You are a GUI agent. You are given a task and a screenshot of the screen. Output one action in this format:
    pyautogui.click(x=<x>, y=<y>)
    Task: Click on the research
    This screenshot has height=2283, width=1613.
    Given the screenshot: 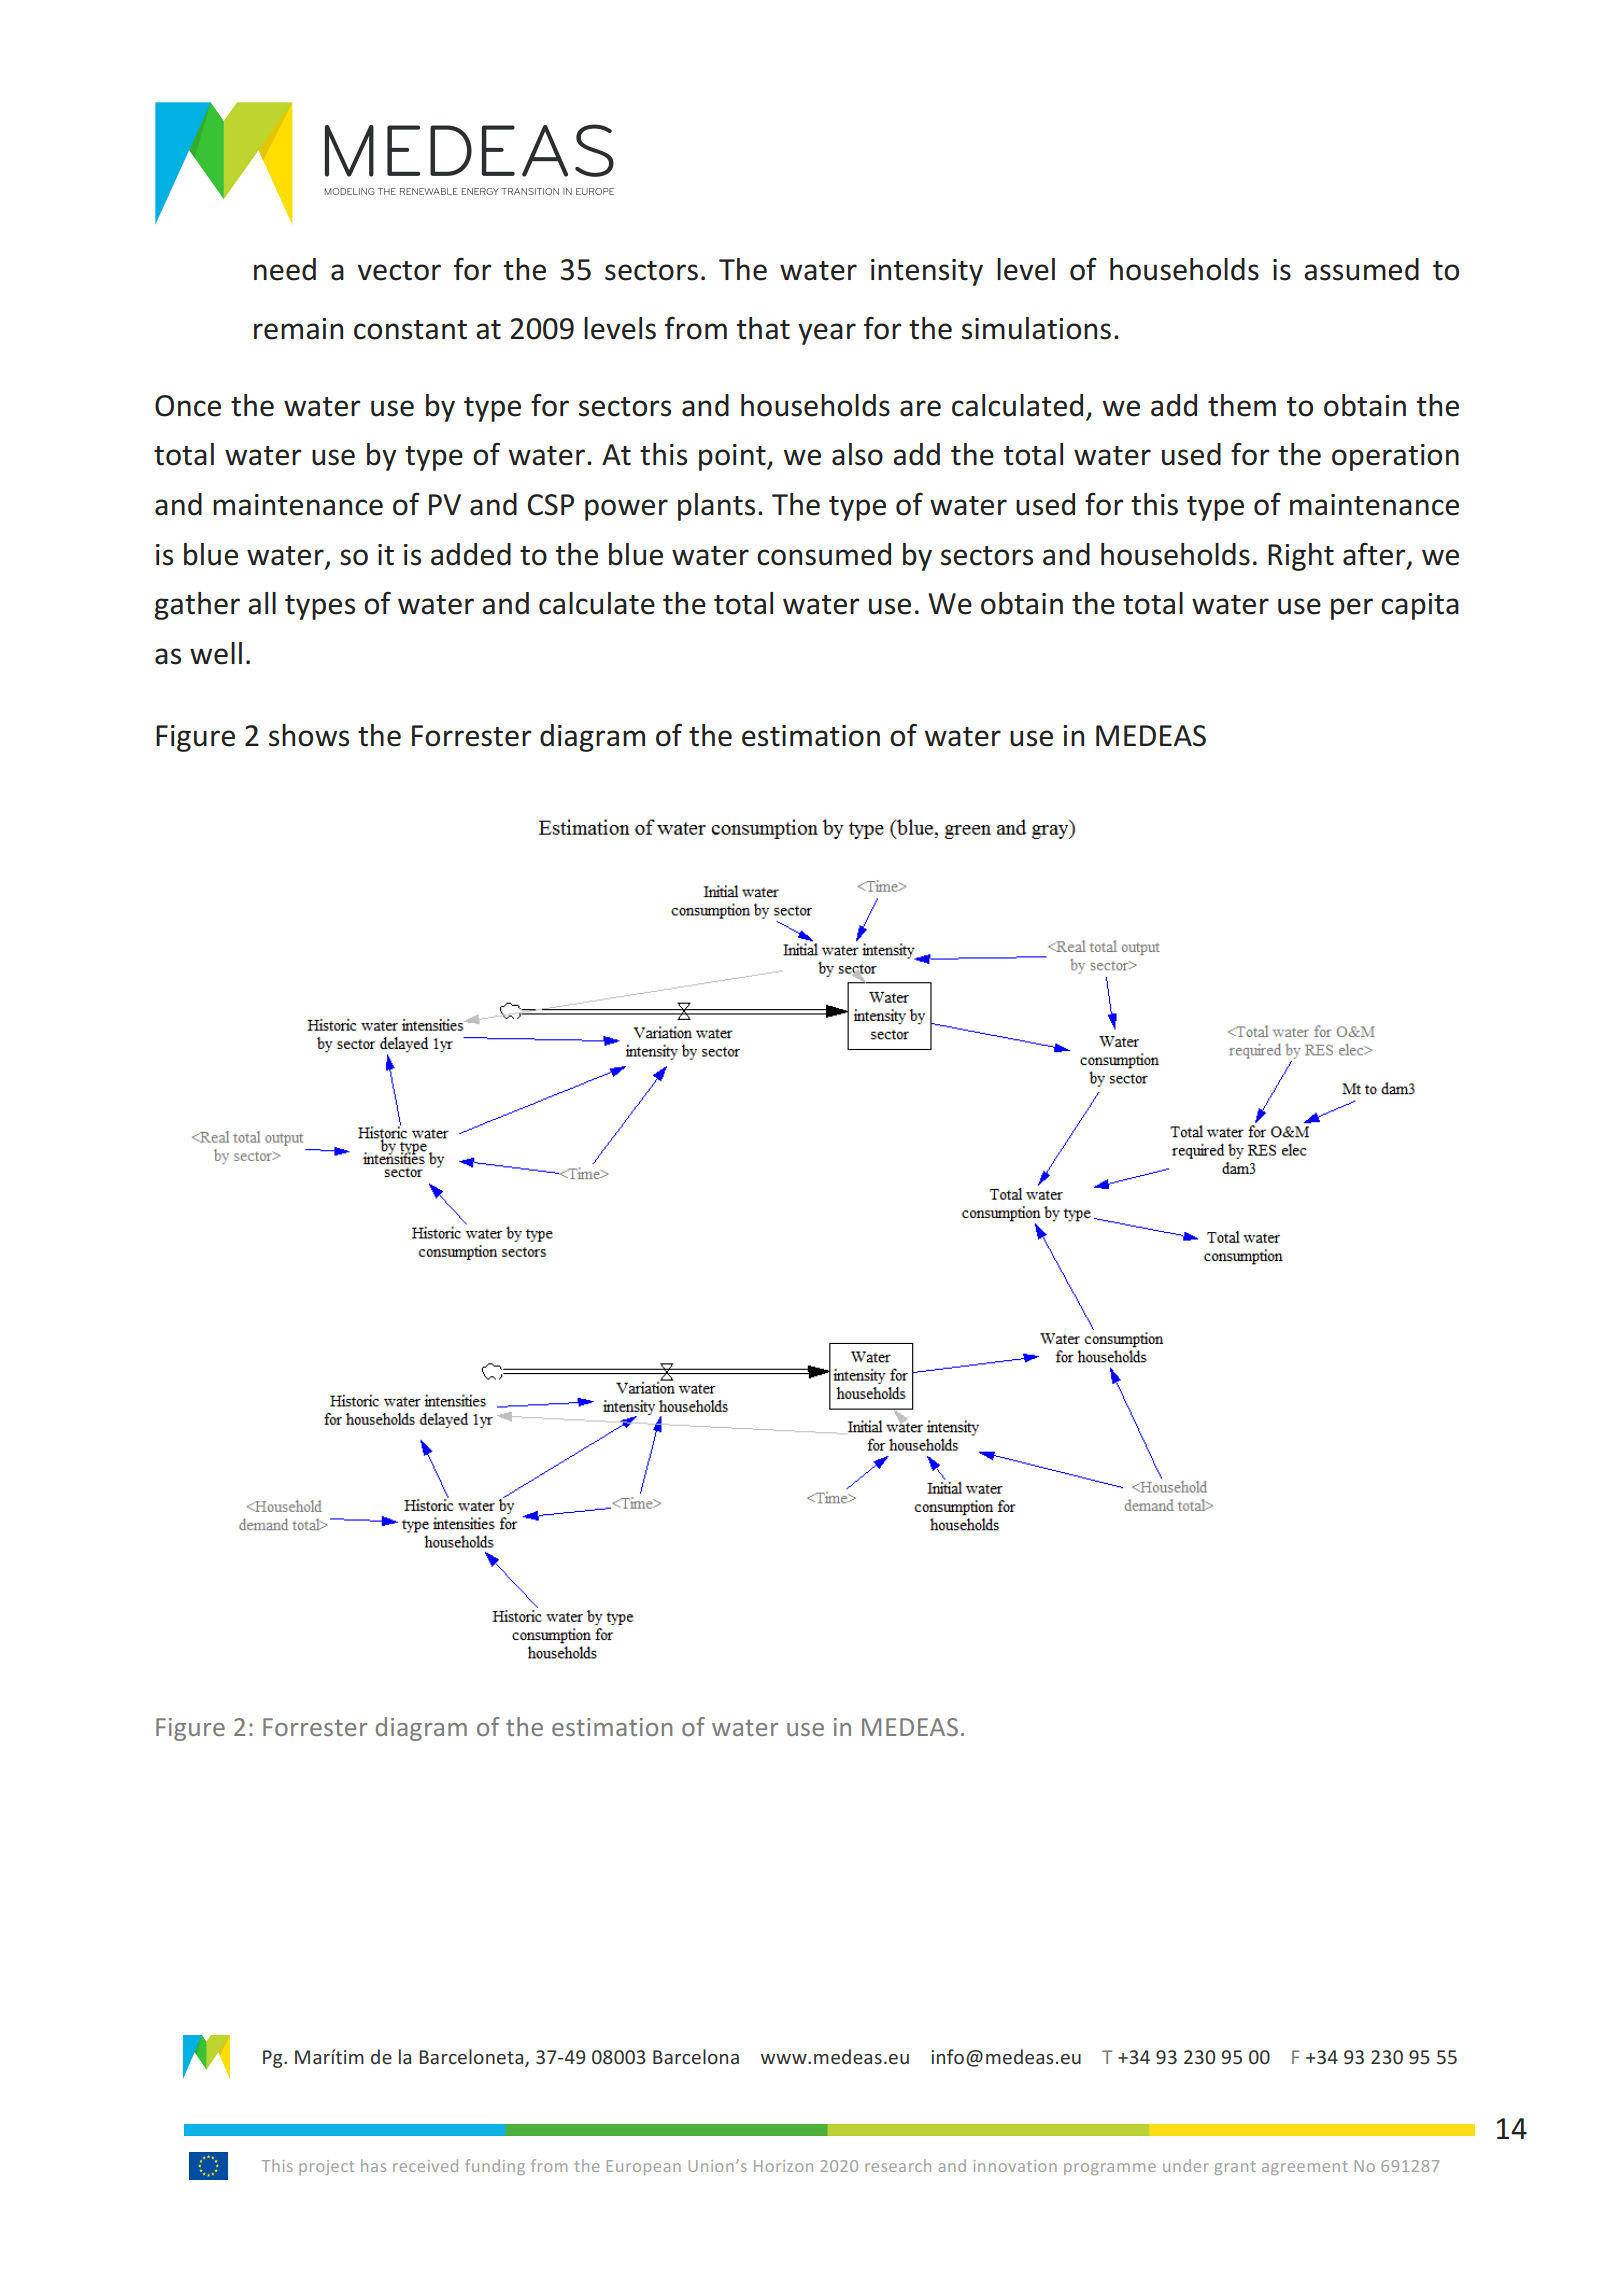 What is the action you would take?
    pyautogui.click(x=898, y=2165)
